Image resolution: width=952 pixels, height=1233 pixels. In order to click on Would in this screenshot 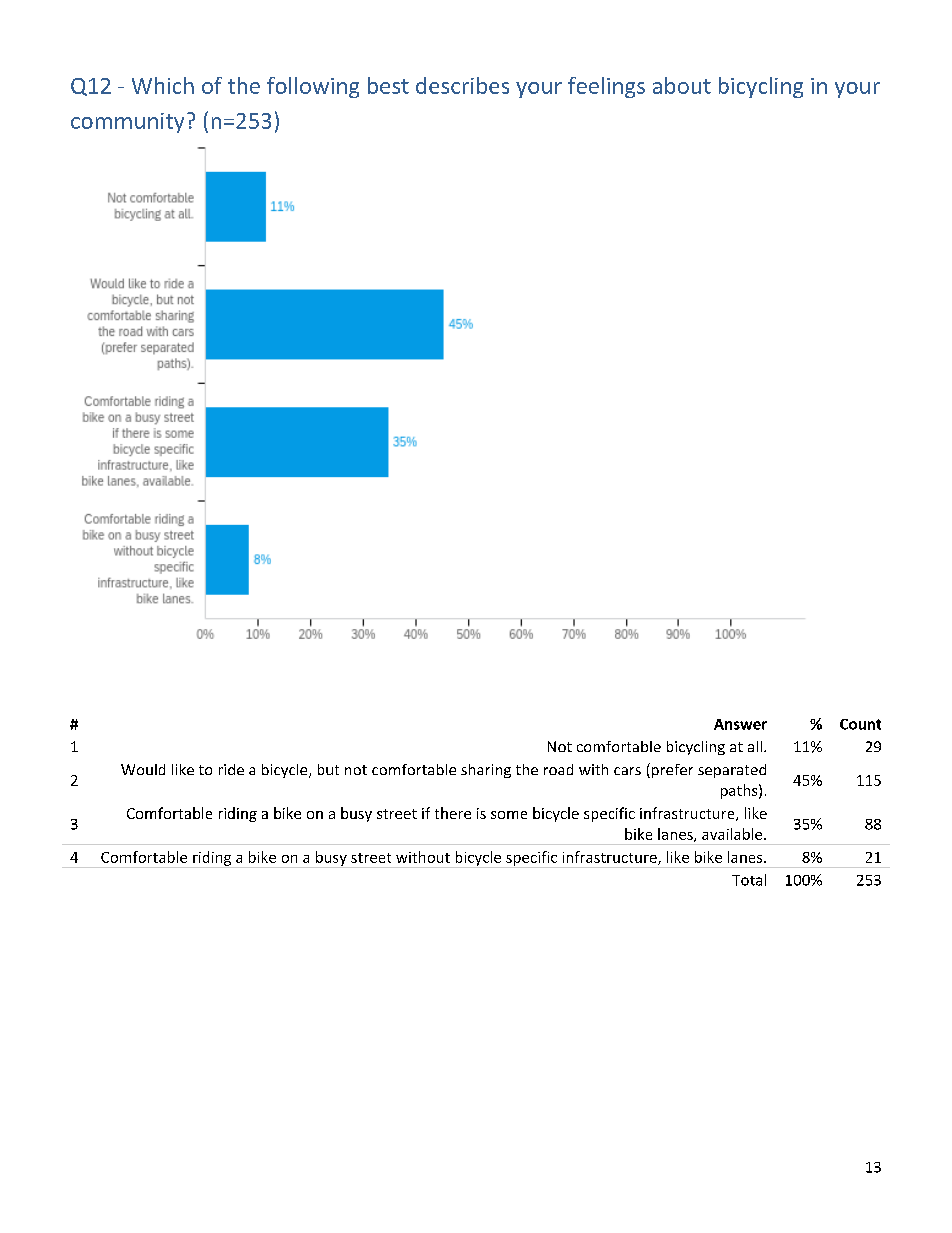, I will do `click(143, 769)`.
